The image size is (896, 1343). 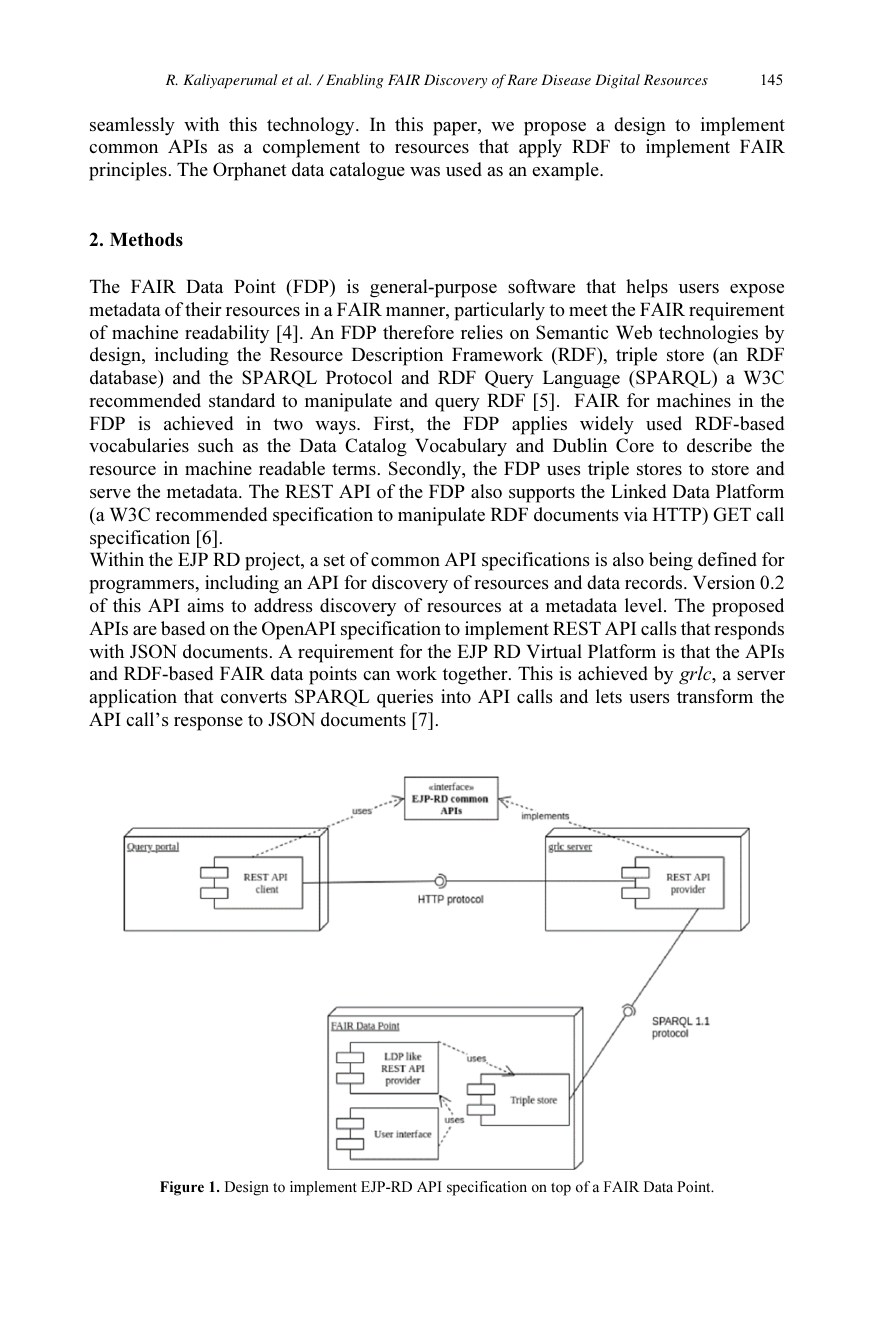 I want to click on together, so click(x=476, y=675).
